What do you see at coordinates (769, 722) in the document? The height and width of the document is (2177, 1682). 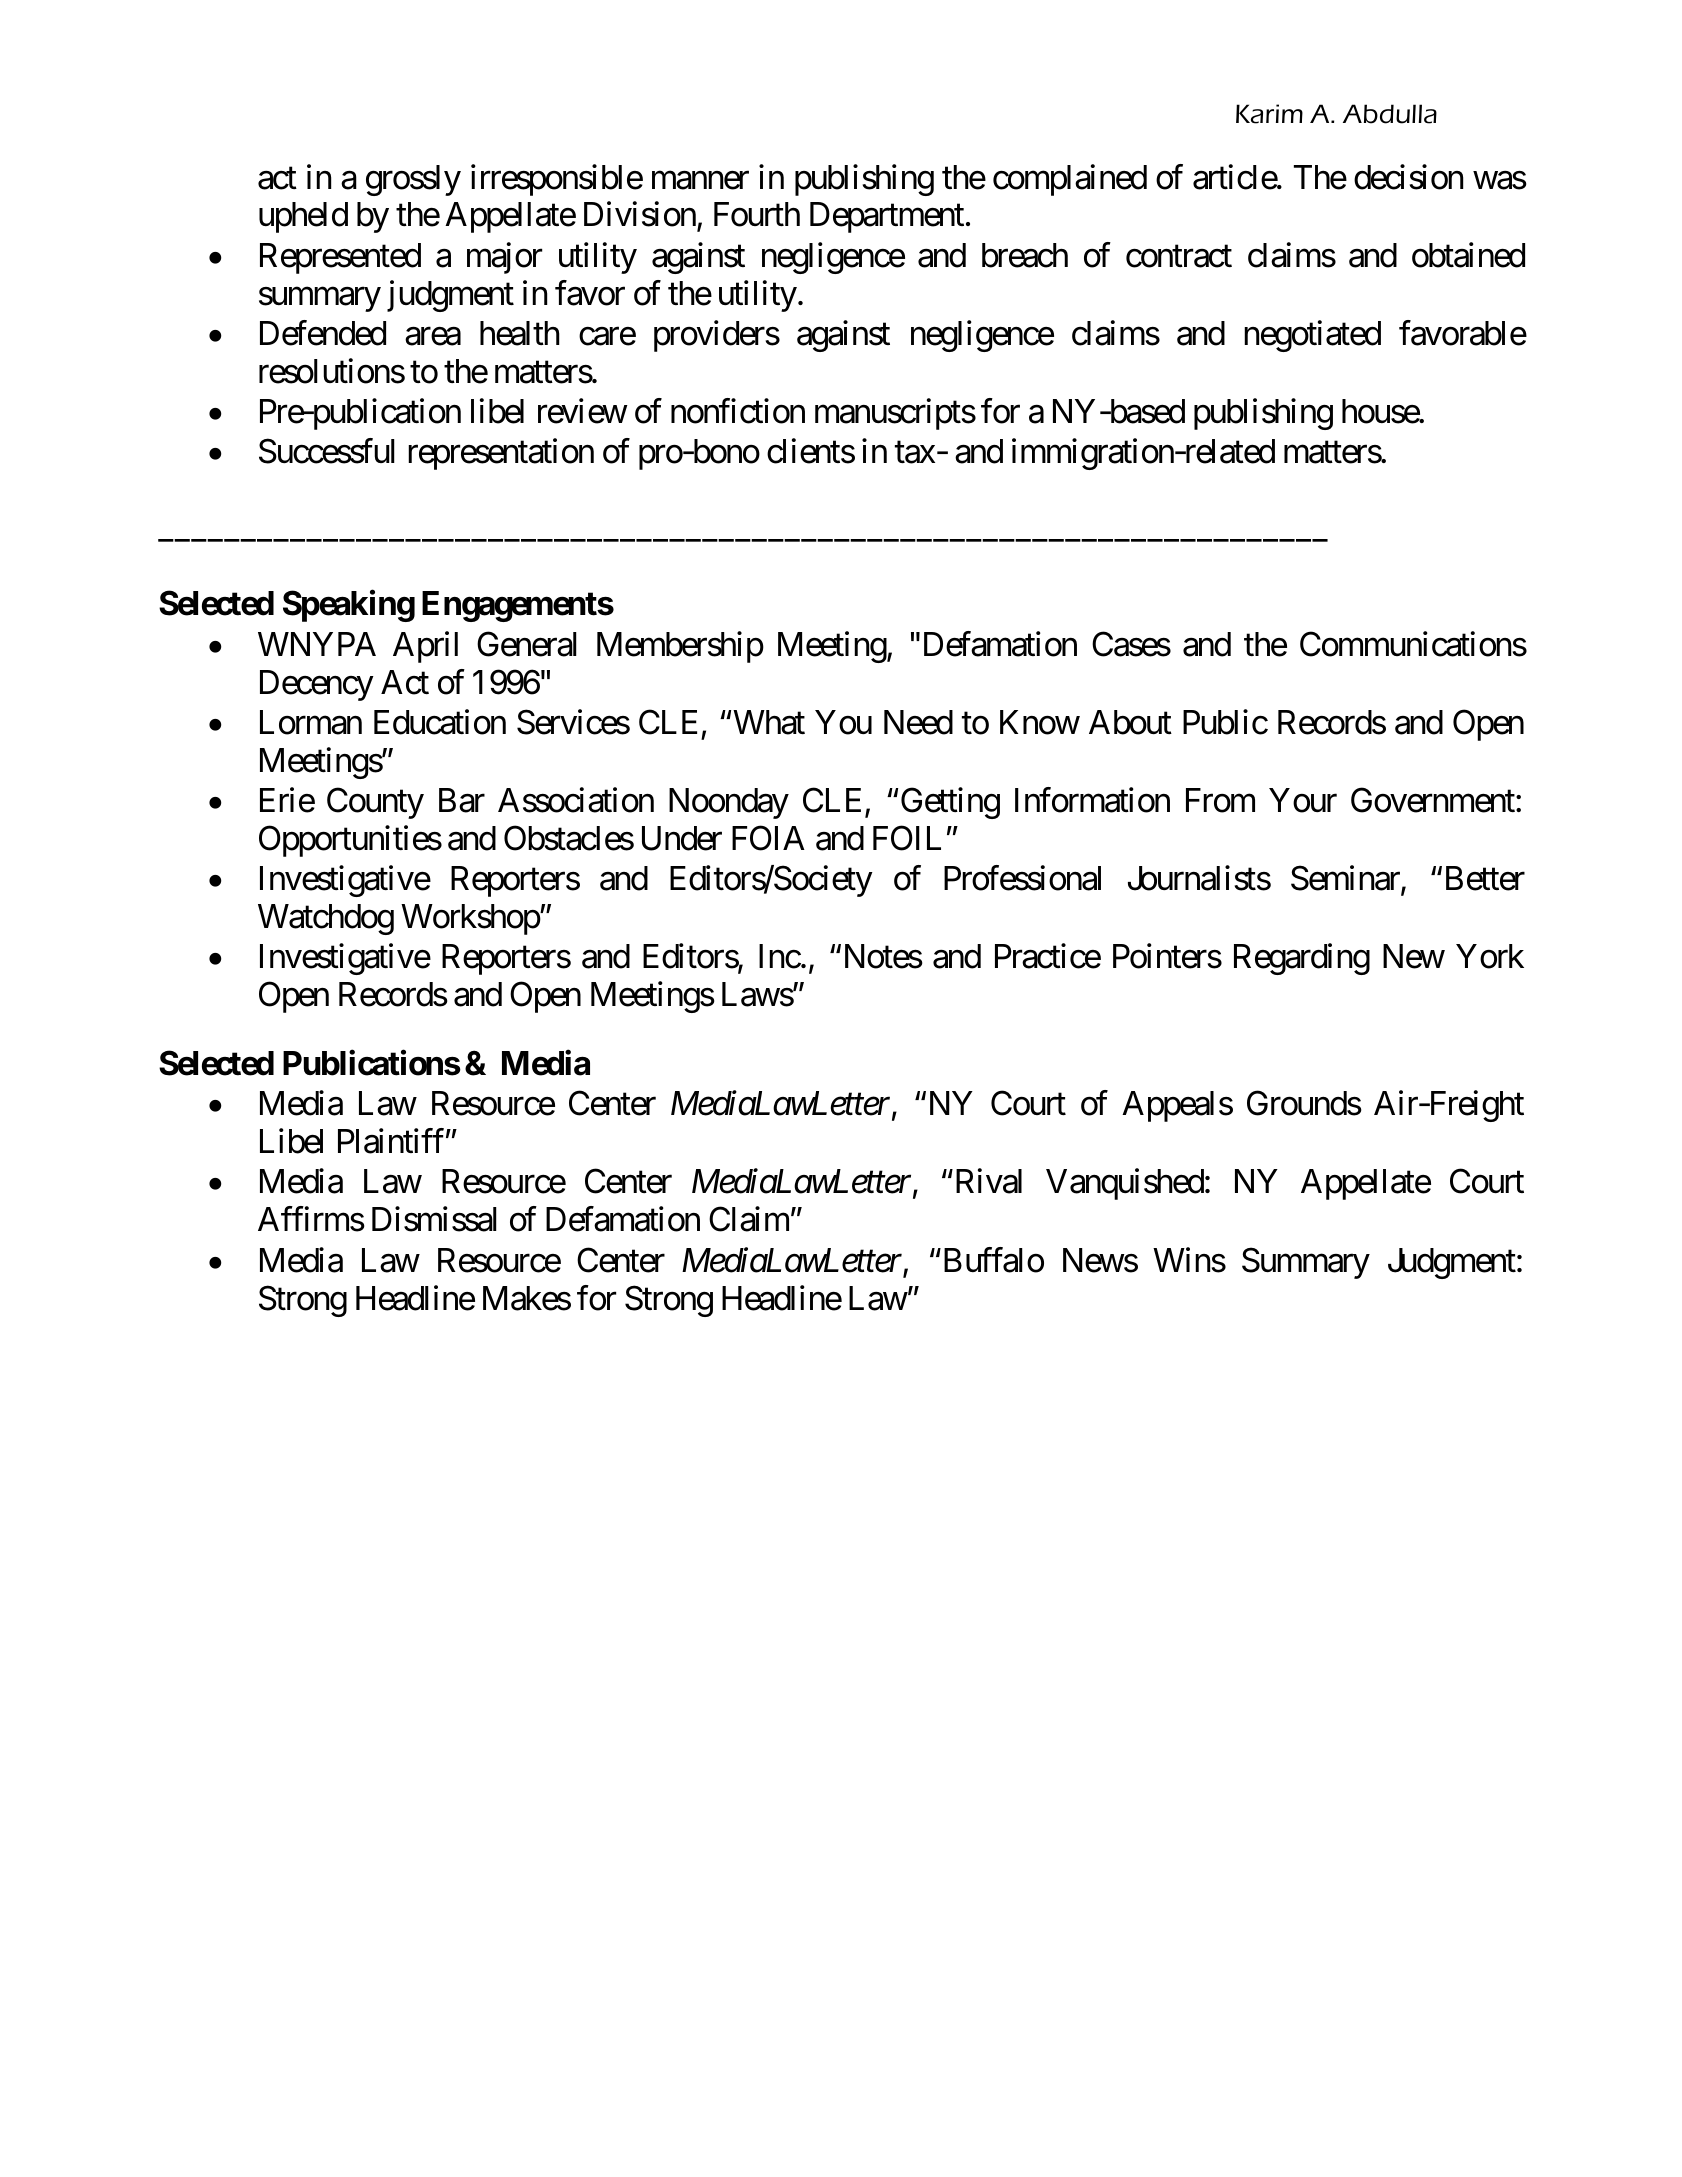 I see `What` at bounding box center [769, 722].
